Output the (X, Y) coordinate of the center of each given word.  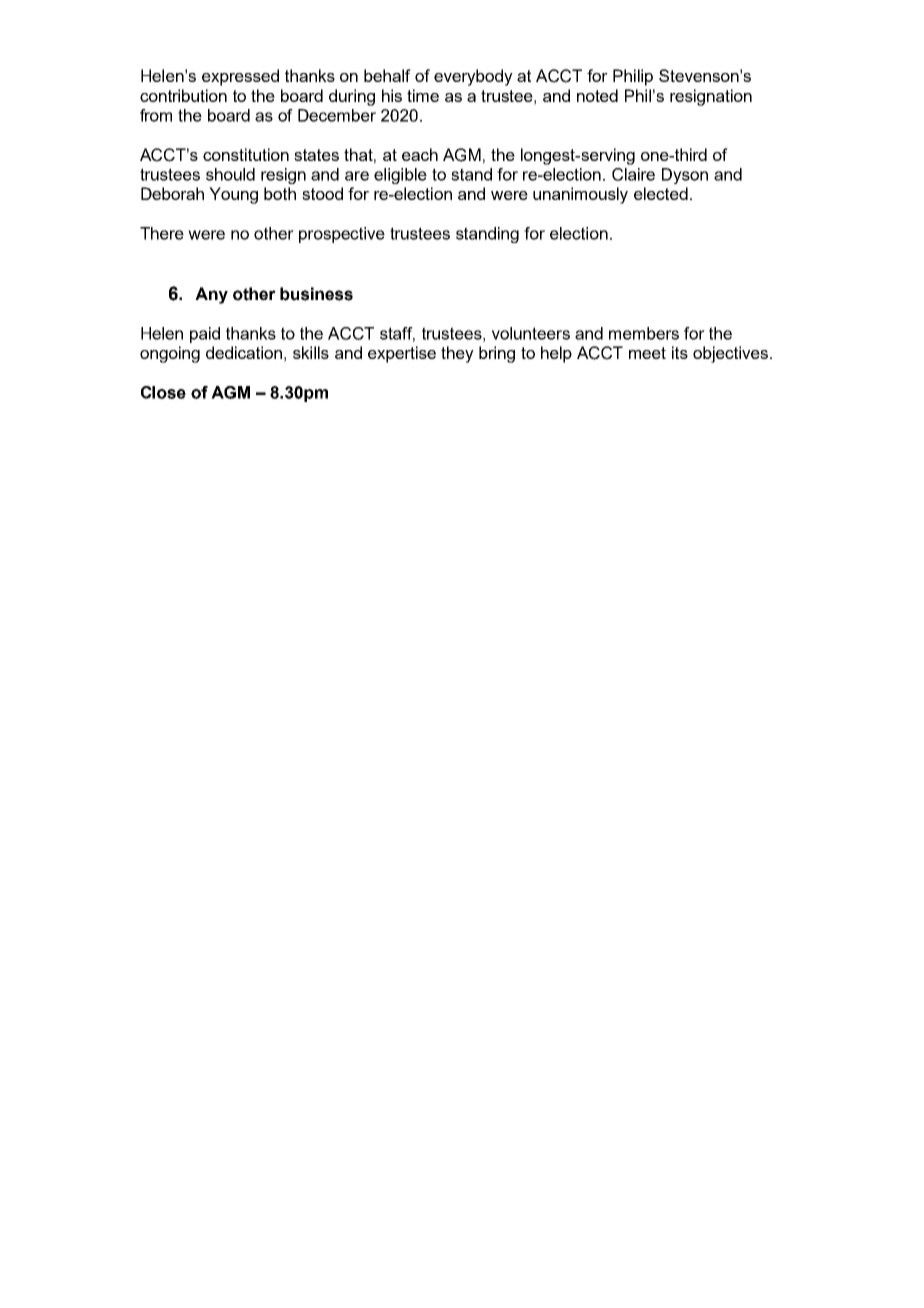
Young (233, 195)
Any (211, 295)
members (644, 333)
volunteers (531, 333)
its (680, 352)
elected (661, 193)
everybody (473, 77)
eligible (400, 176)
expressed (240, 77)
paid (205, 335)
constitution (246, 154)
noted (597, 95)
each (420, 154)
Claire (633, 174)
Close (163, 392)
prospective (342, 235)
